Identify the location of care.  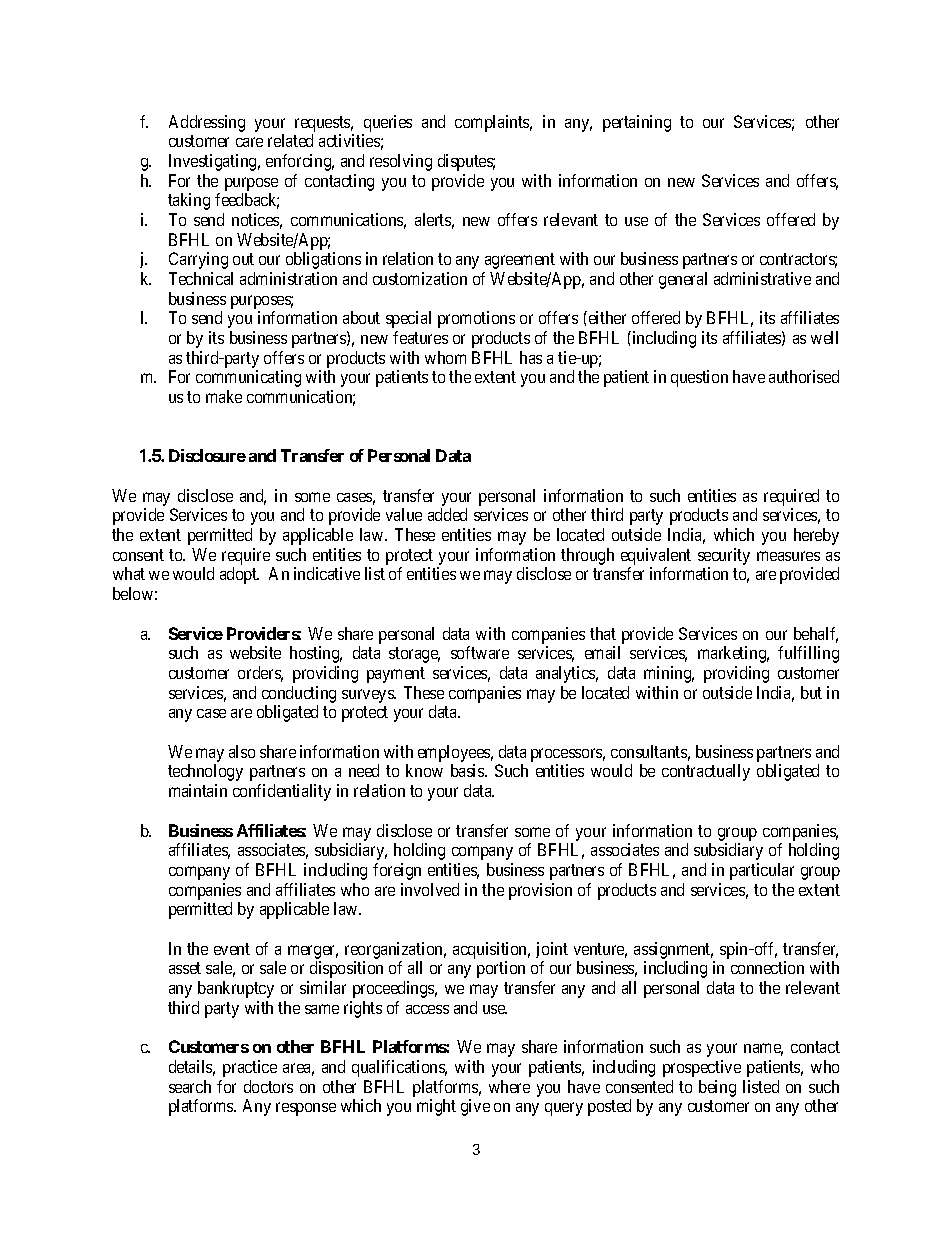
(249, 142).
